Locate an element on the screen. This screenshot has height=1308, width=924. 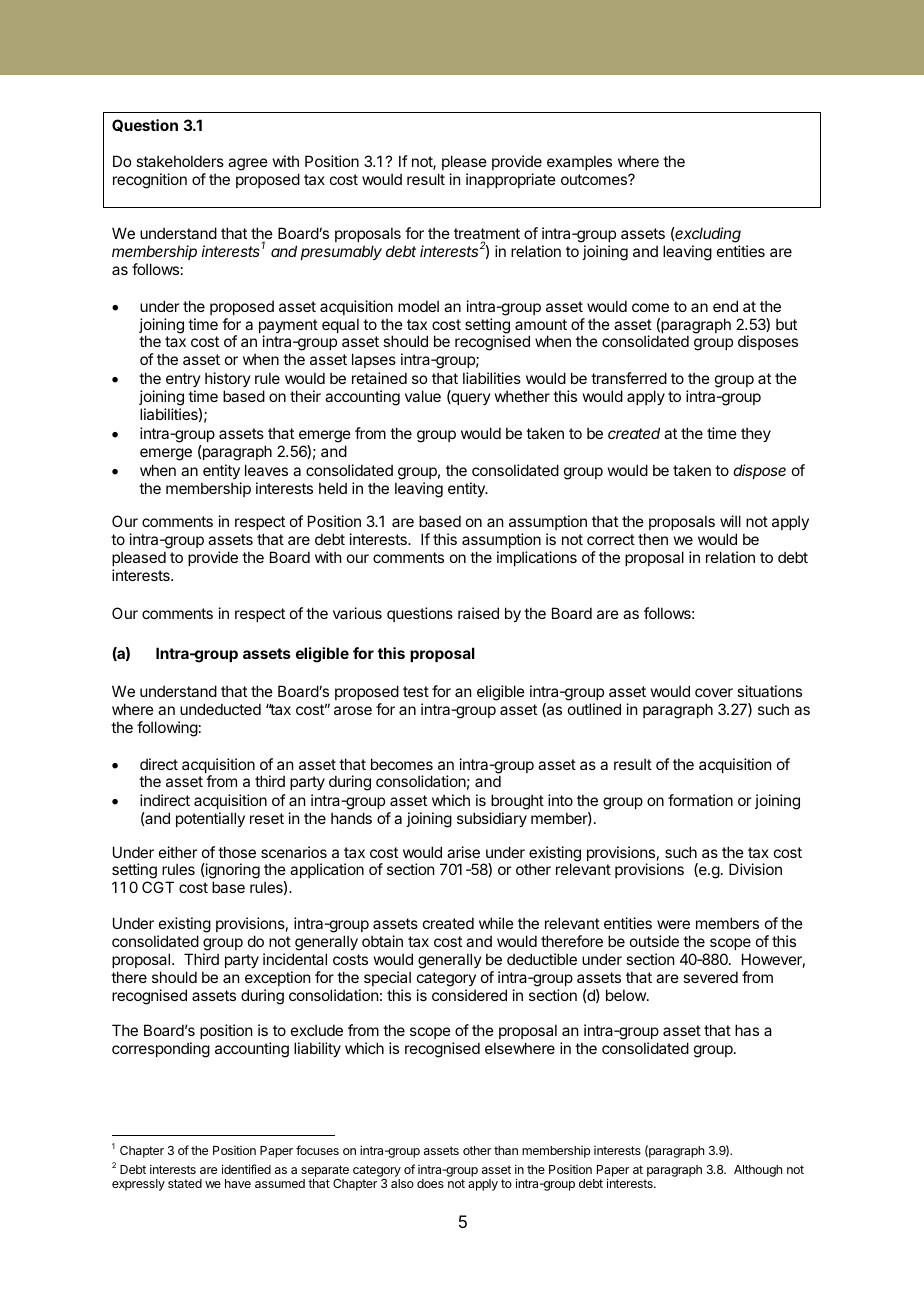
arise is located at coordinates (463, 852).
